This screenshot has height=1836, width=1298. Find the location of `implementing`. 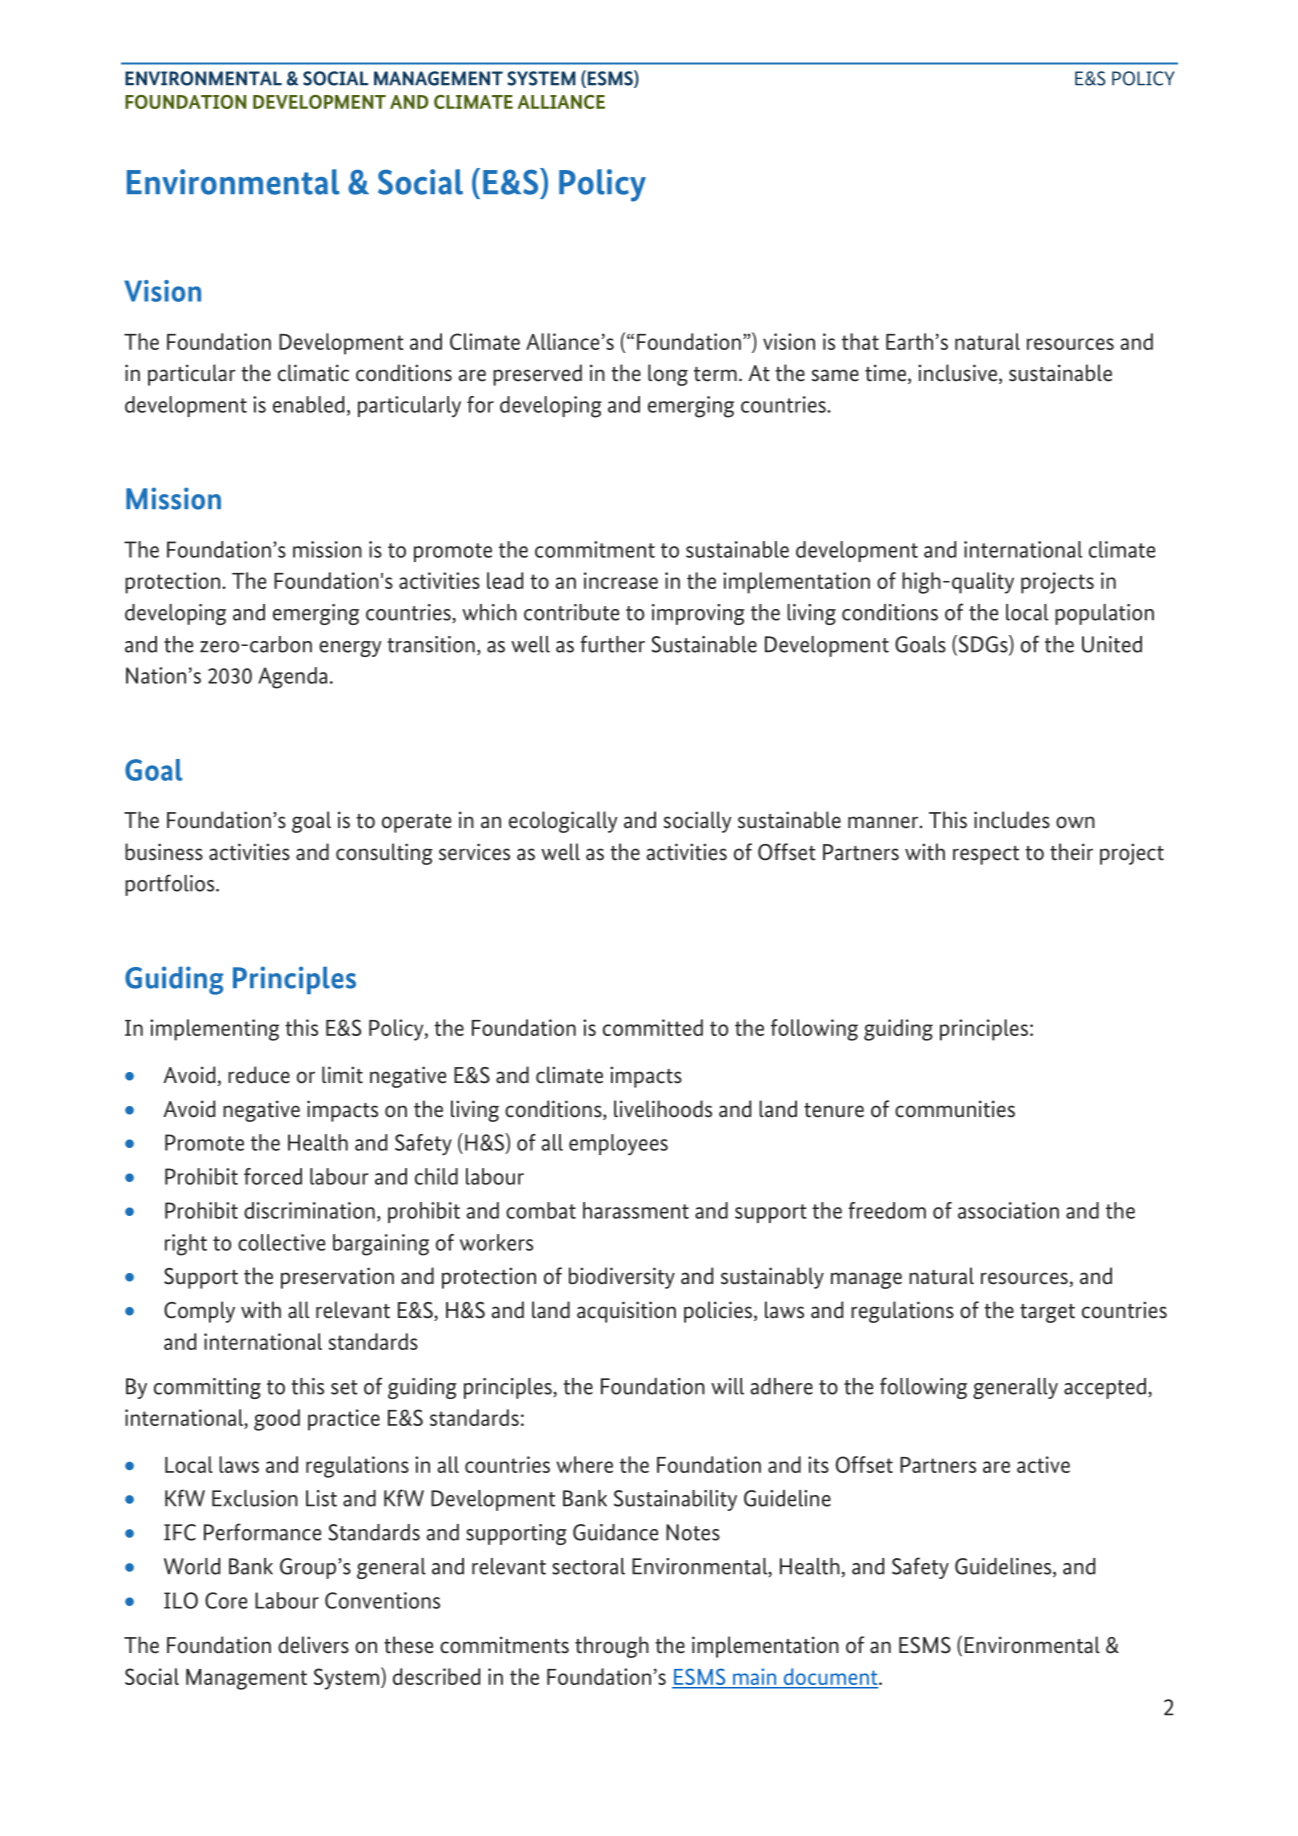

implementing is located at coordinates (214, 1030).
